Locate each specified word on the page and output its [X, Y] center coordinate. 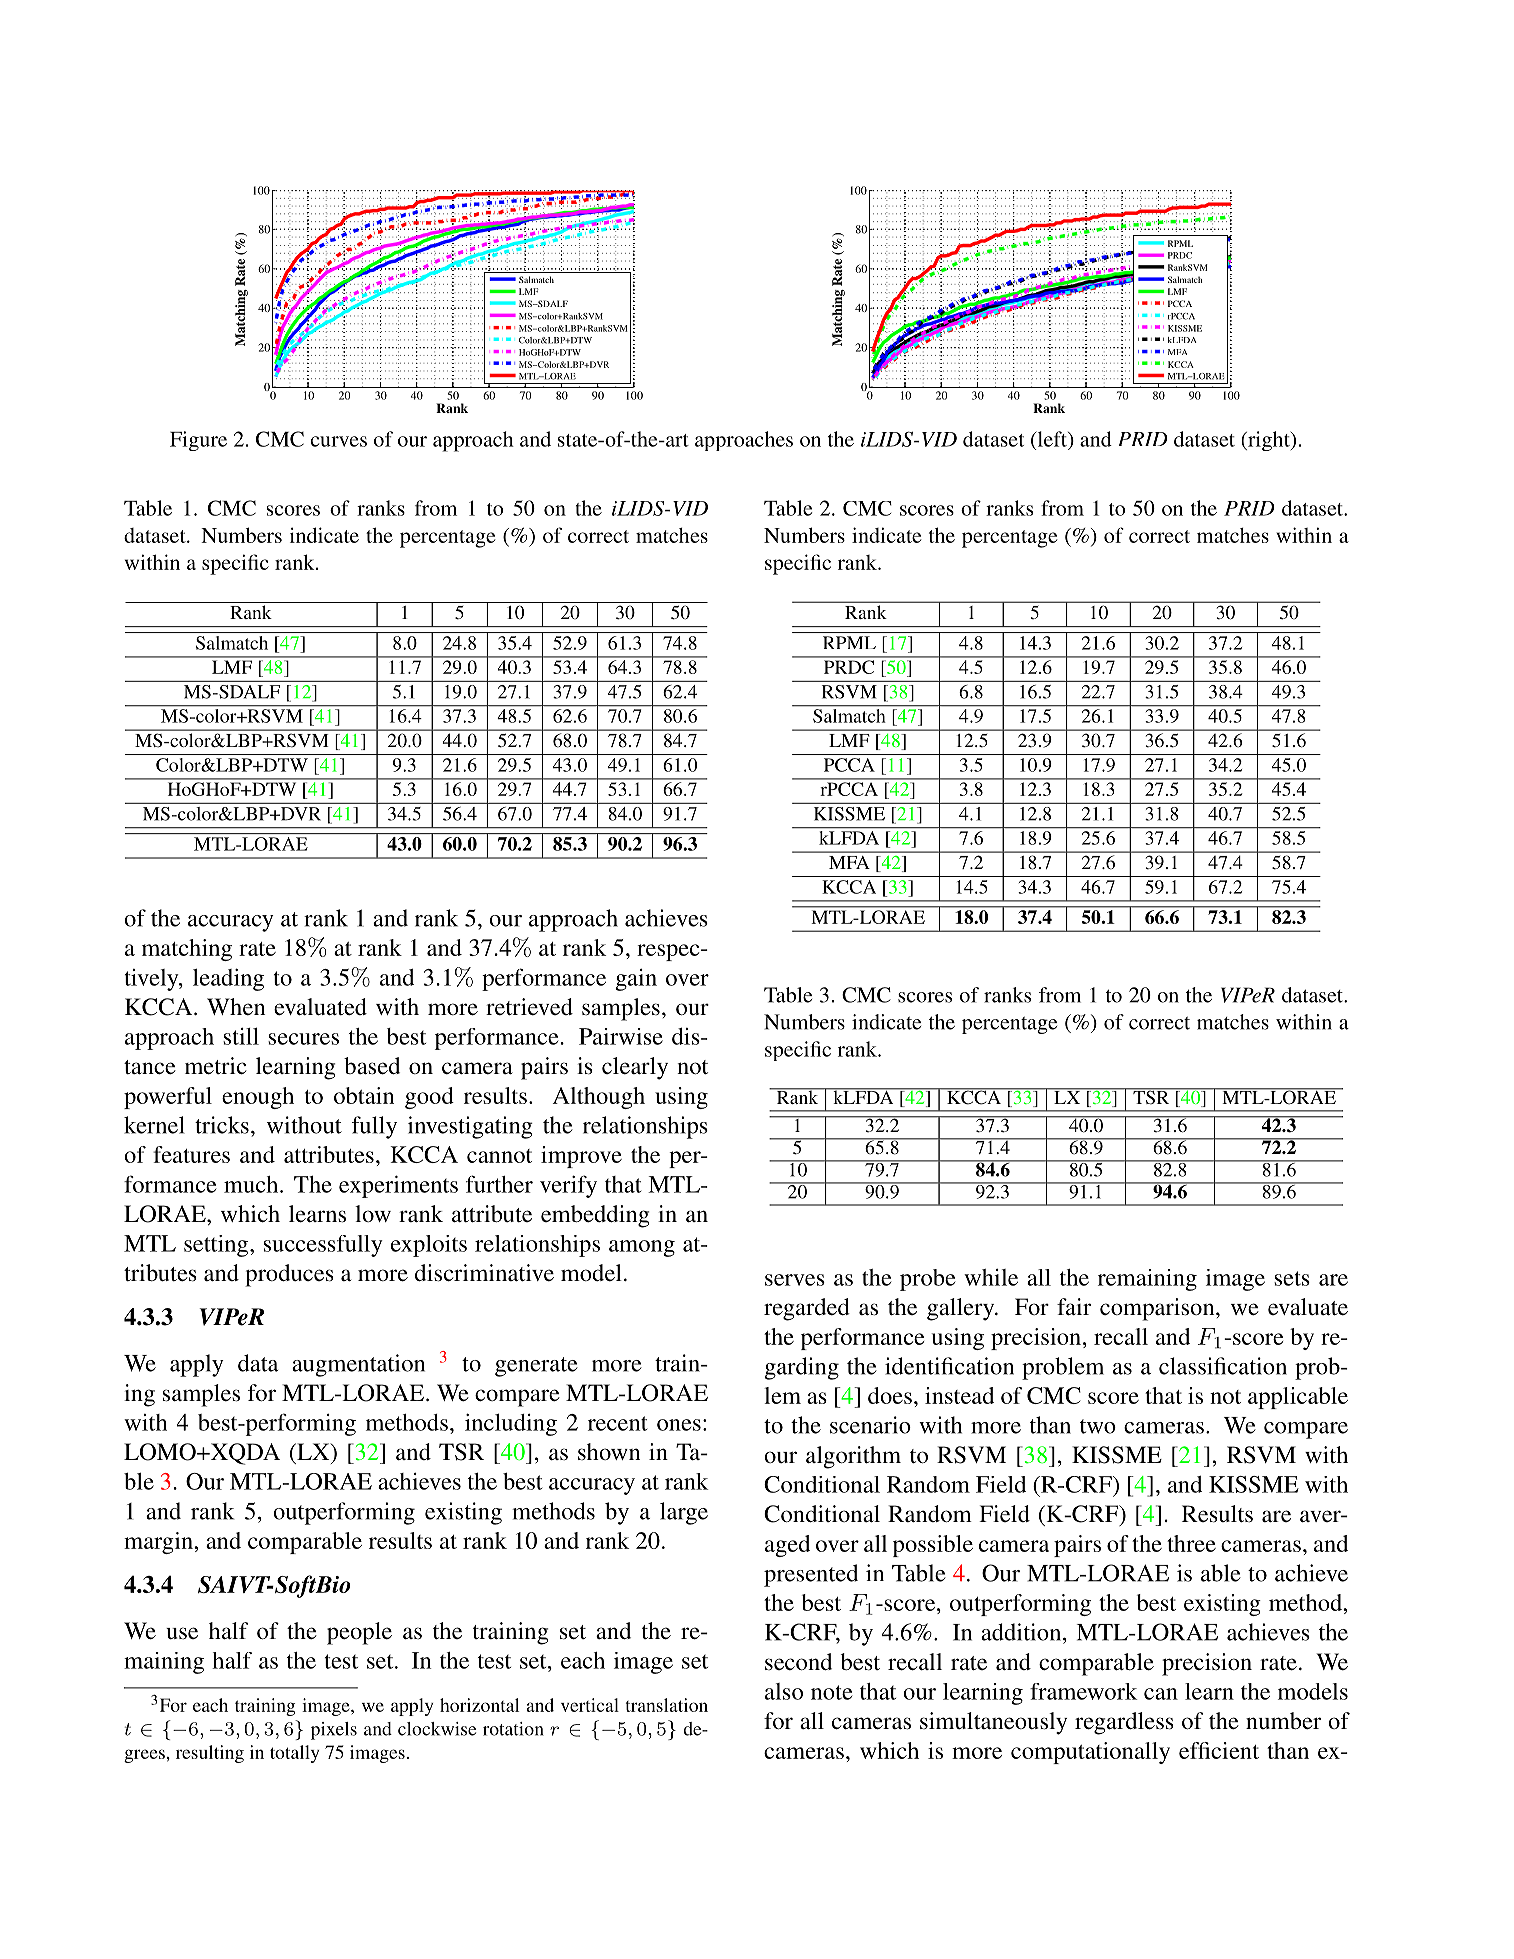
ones [679, 1425]
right [1269, 441]
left [1052, 439]
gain [636, 980]
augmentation [358, 1365]
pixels [334, 1731]
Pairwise [621, 1036]
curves [339, 441]
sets [1292, 1278]
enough [258, 1098]
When [236, 1007]
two [1098, 1426]
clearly [635, 1068]
